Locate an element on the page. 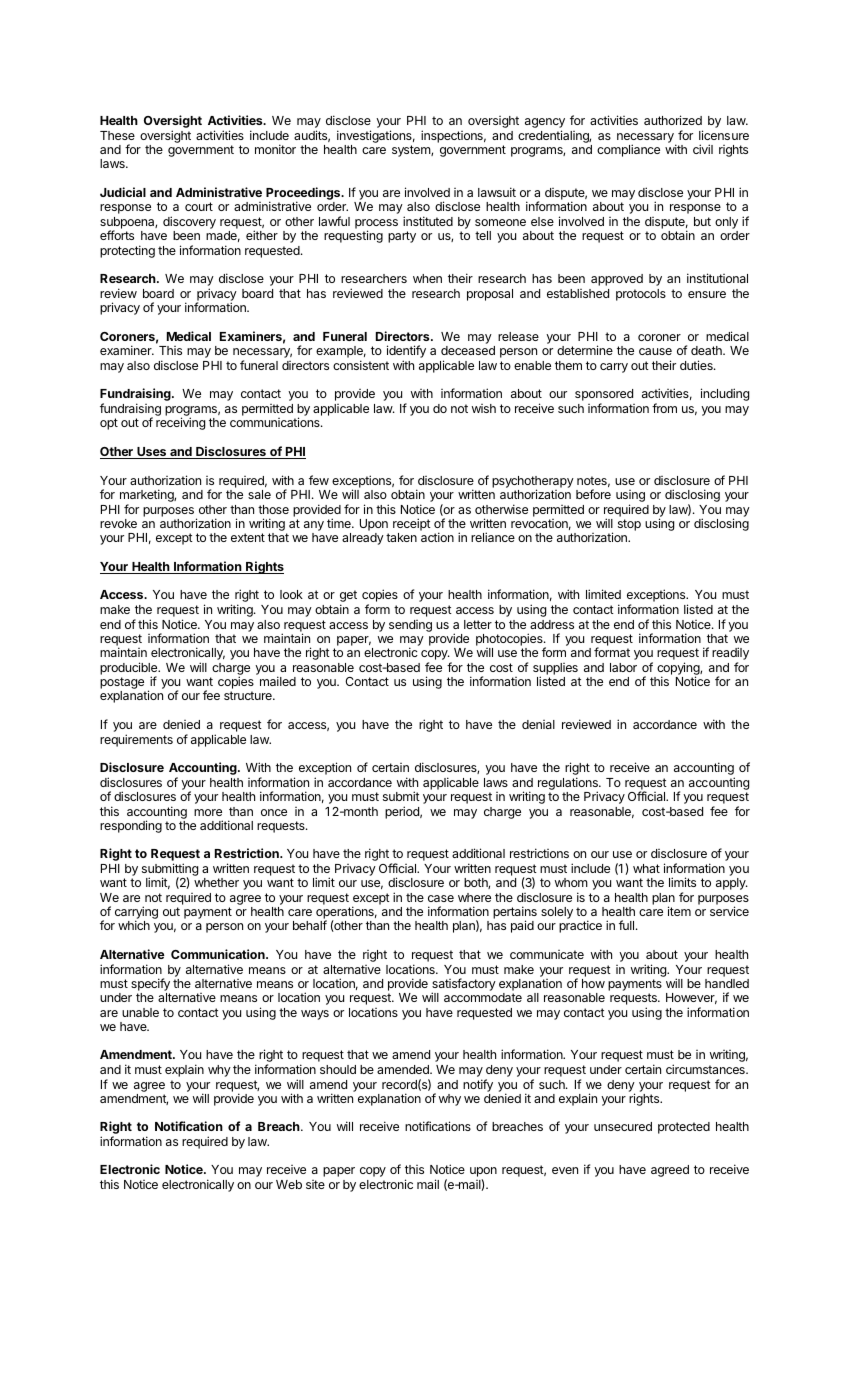 The width and height of the image is (849, 1400). notify is located at coordinates (478, 1085).
